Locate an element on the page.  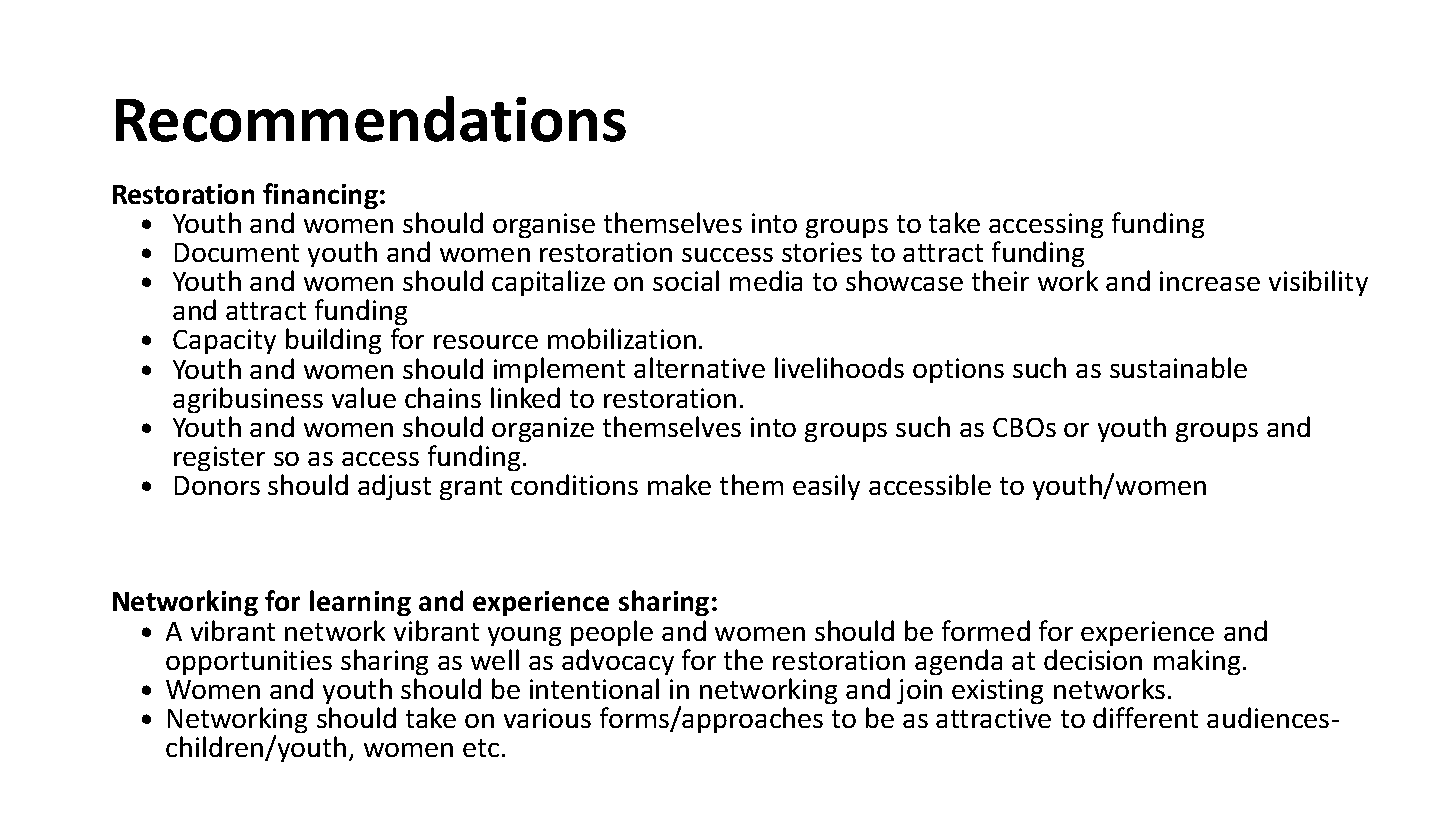
etc is located at coordinates (481, 748).
